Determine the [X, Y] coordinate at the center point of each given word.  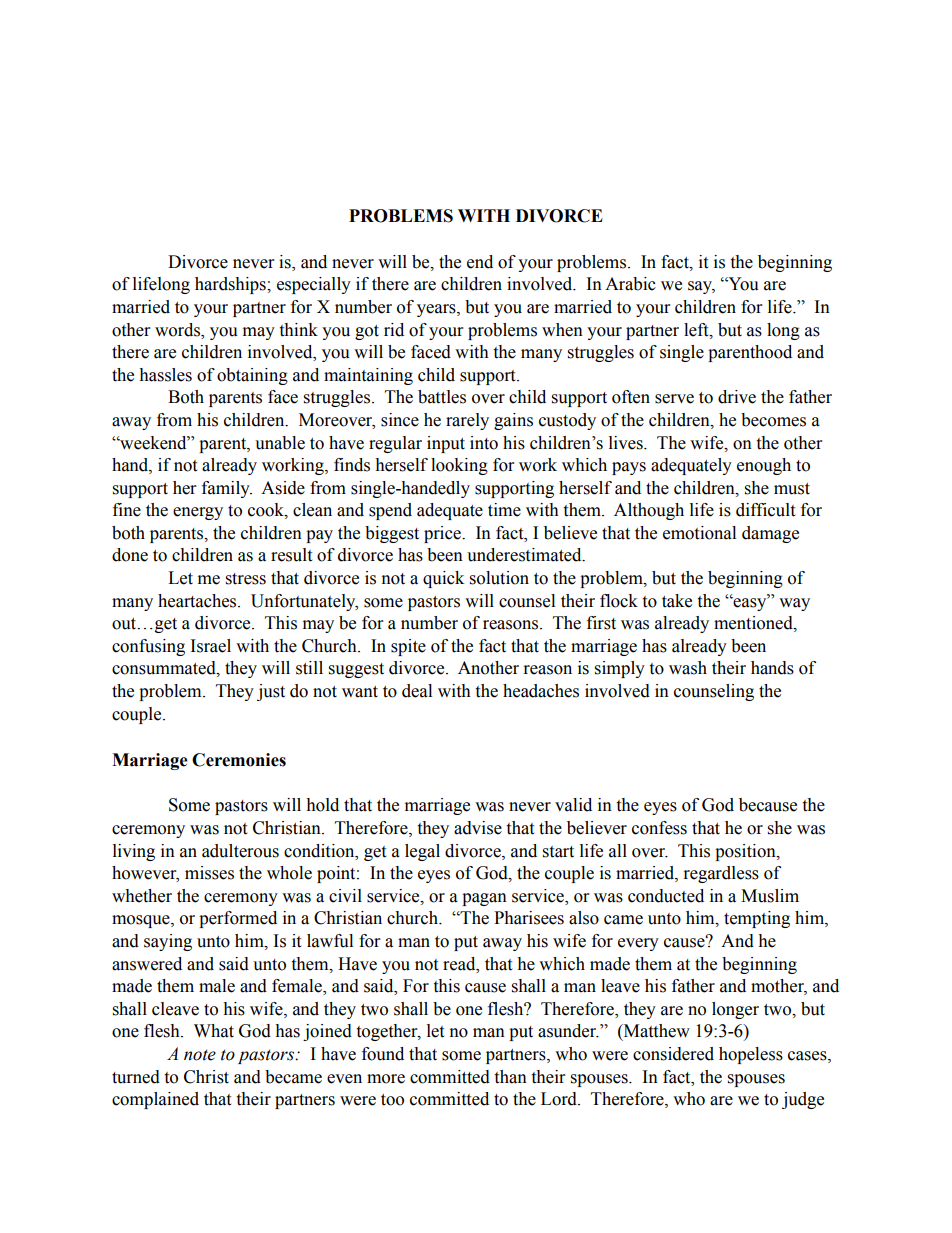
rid [394, 330]
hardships [231, 285]
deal [417, 691]
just [271, 692]
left [697, 330]
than [510, 1077]
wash [688, 668]
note [200, 1055]
